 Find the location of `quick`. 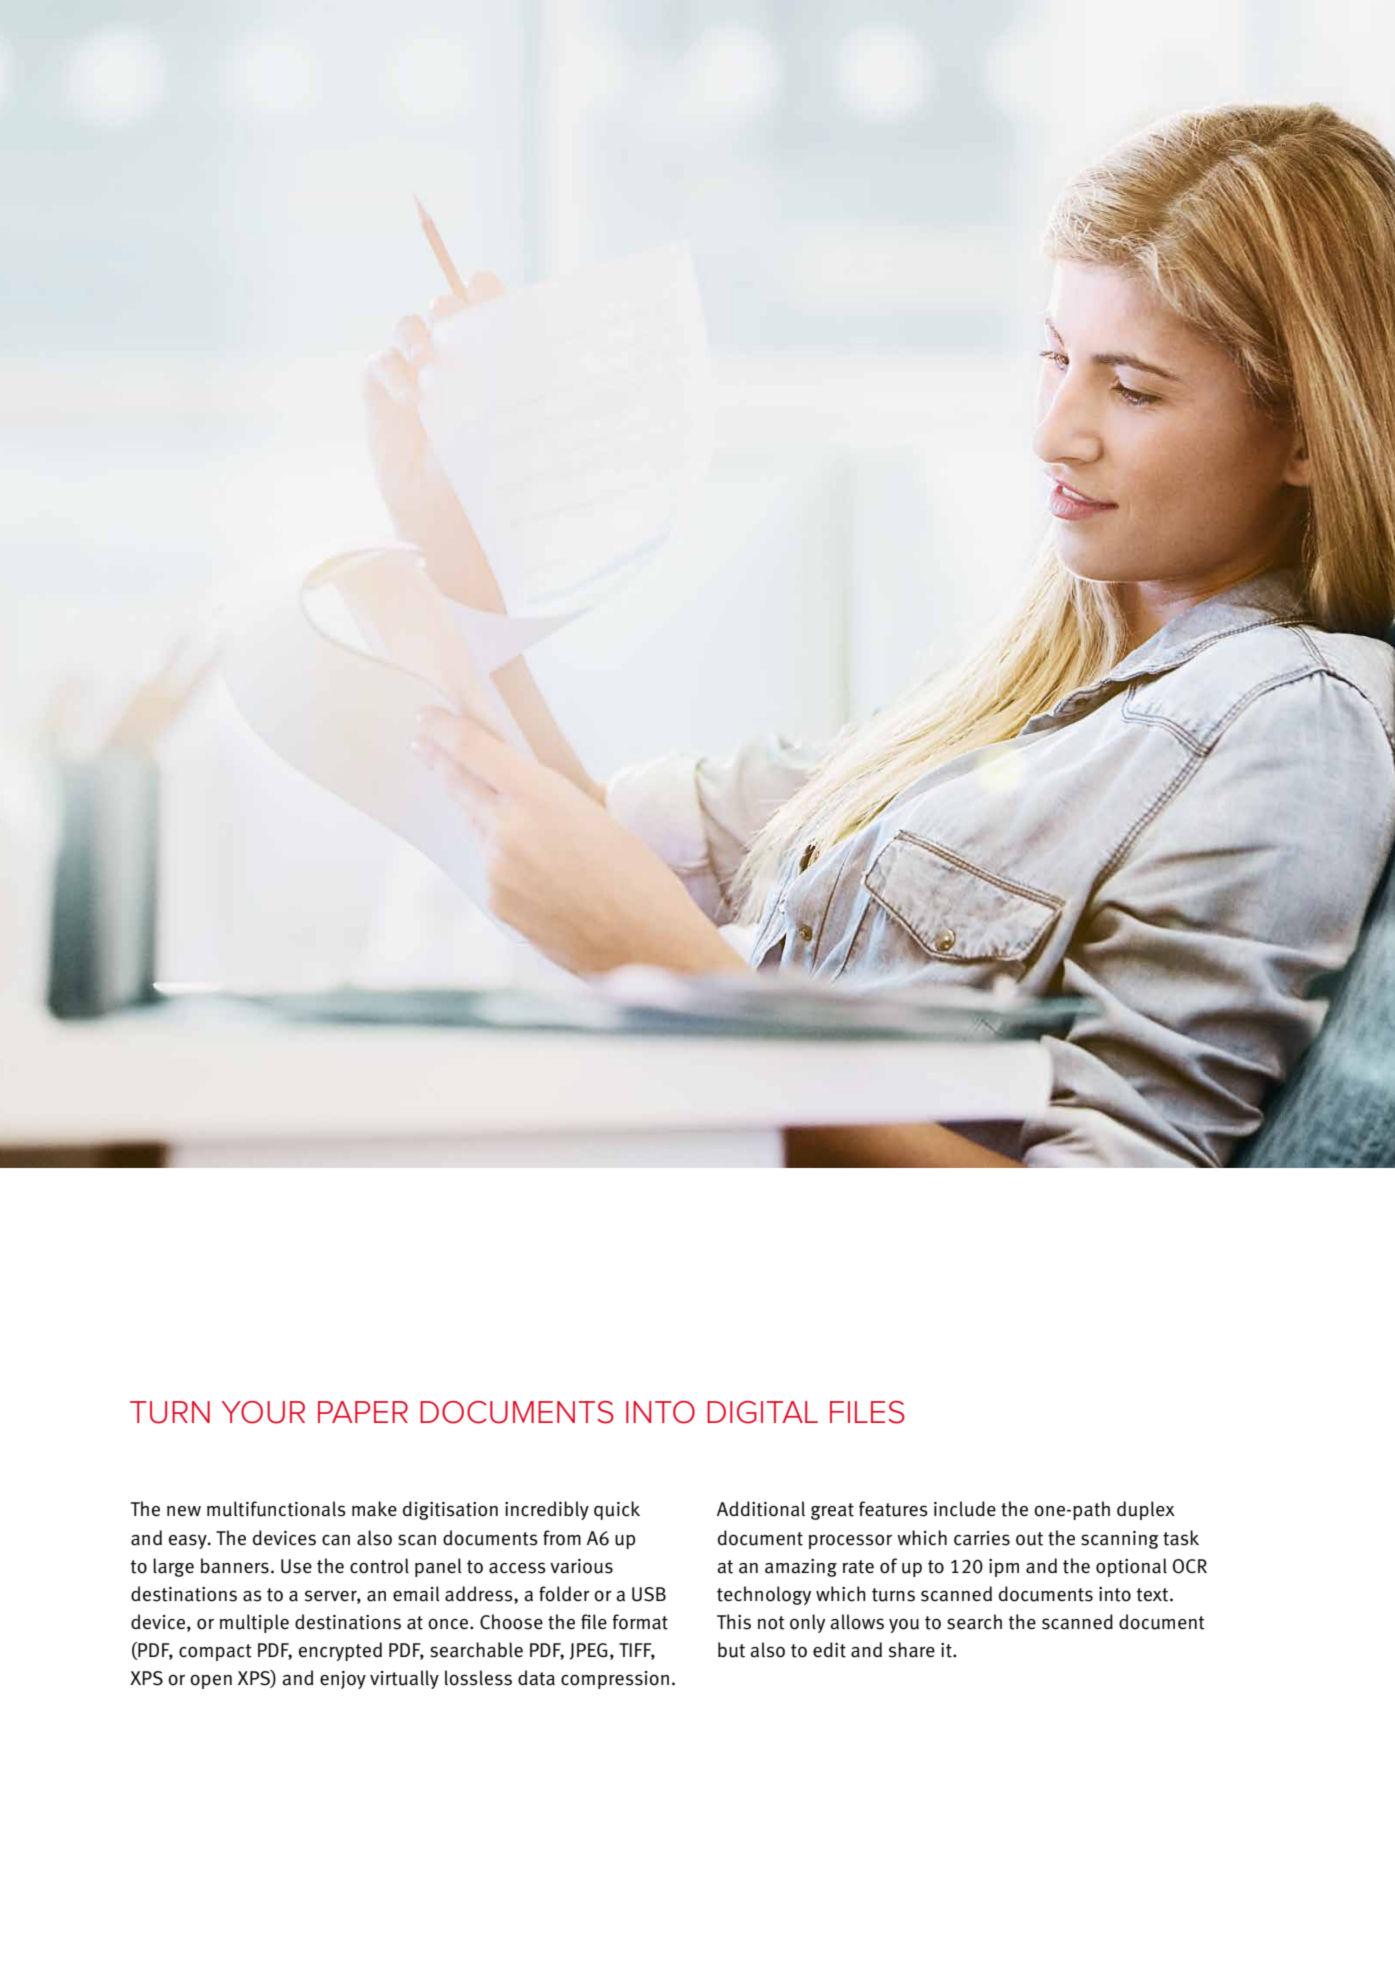

quick is located at coordinates (617, 1510).
